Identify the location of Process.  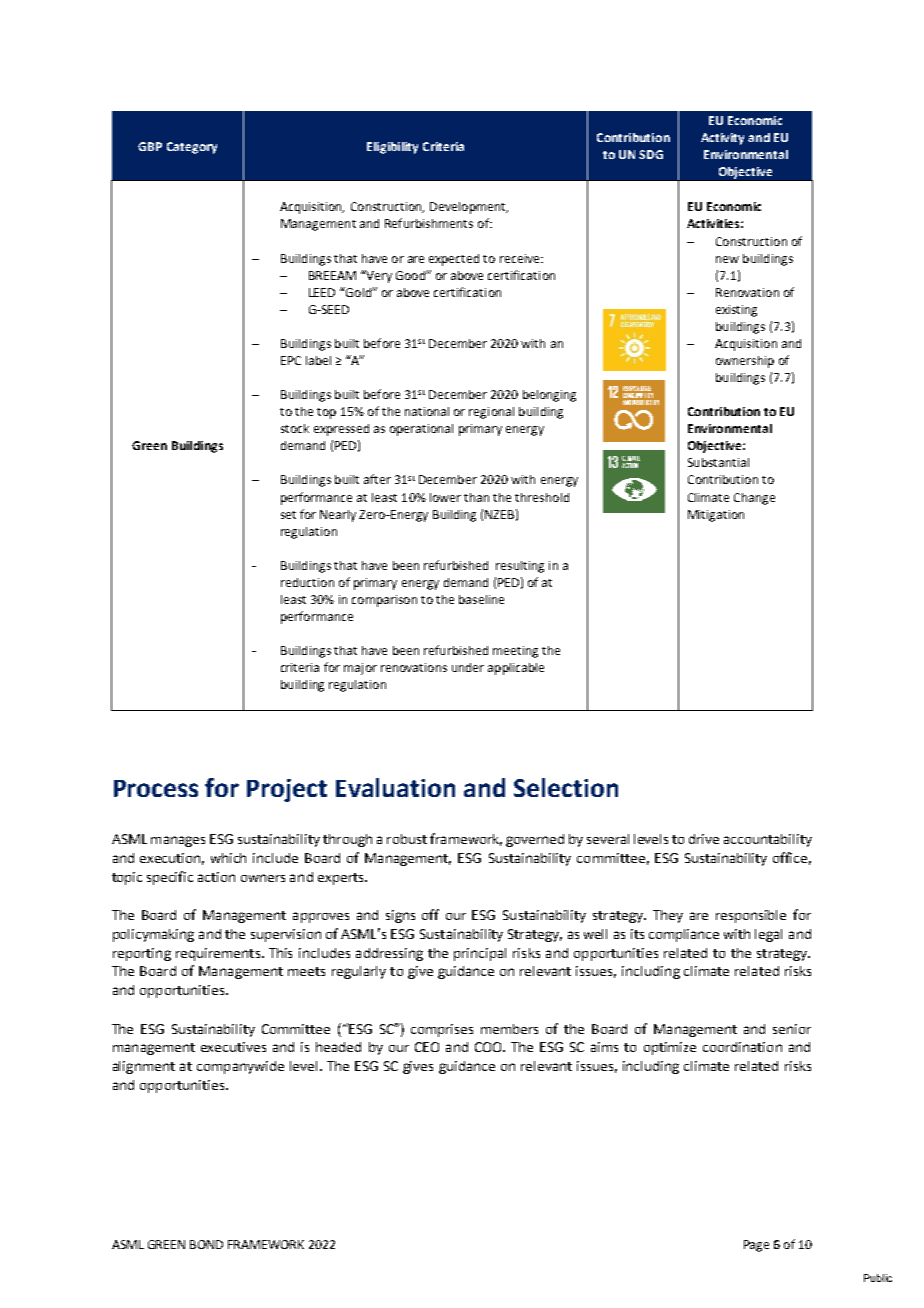
(156, 788).
